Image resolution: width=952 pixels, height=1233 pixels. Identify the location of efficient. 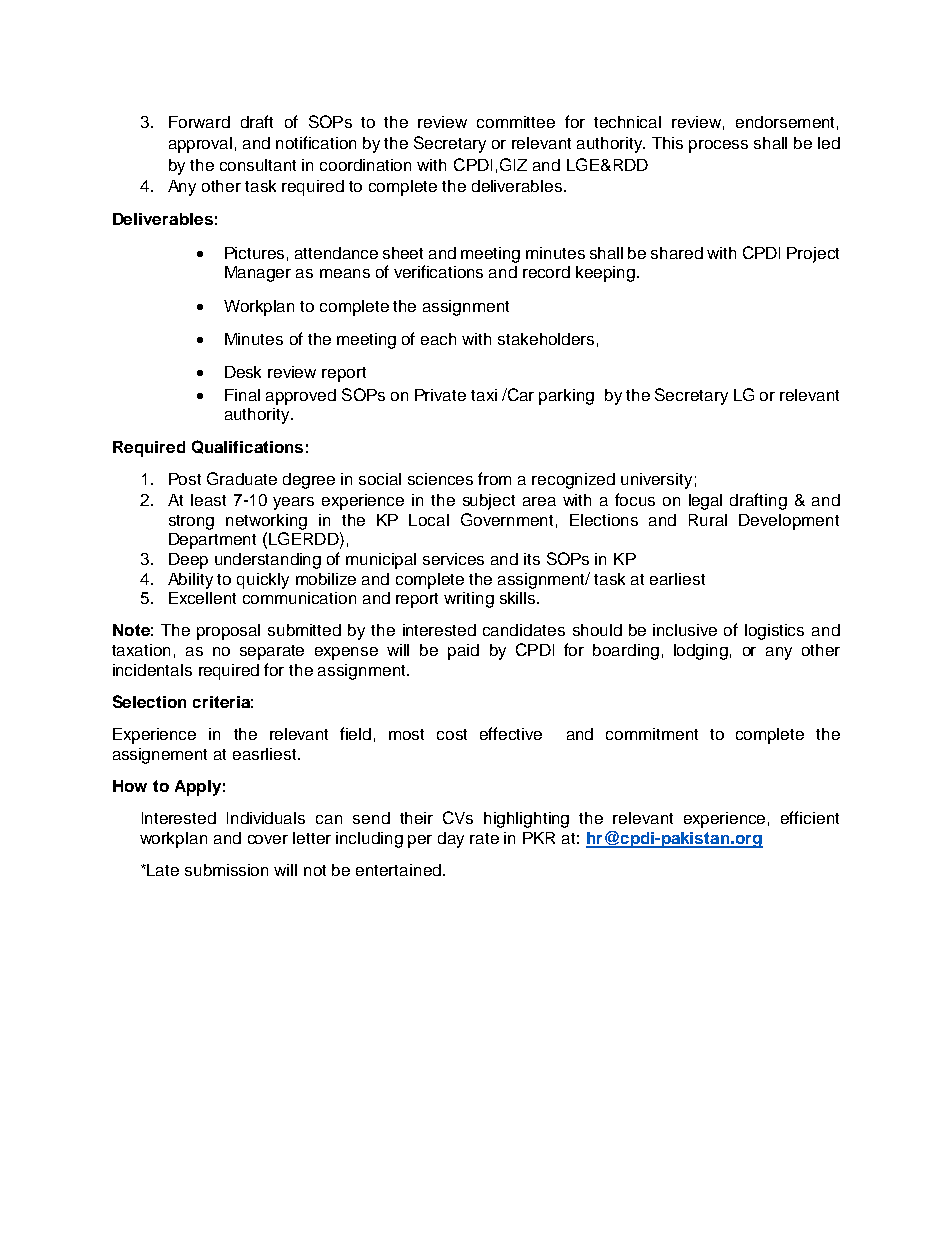
(810, 817).
